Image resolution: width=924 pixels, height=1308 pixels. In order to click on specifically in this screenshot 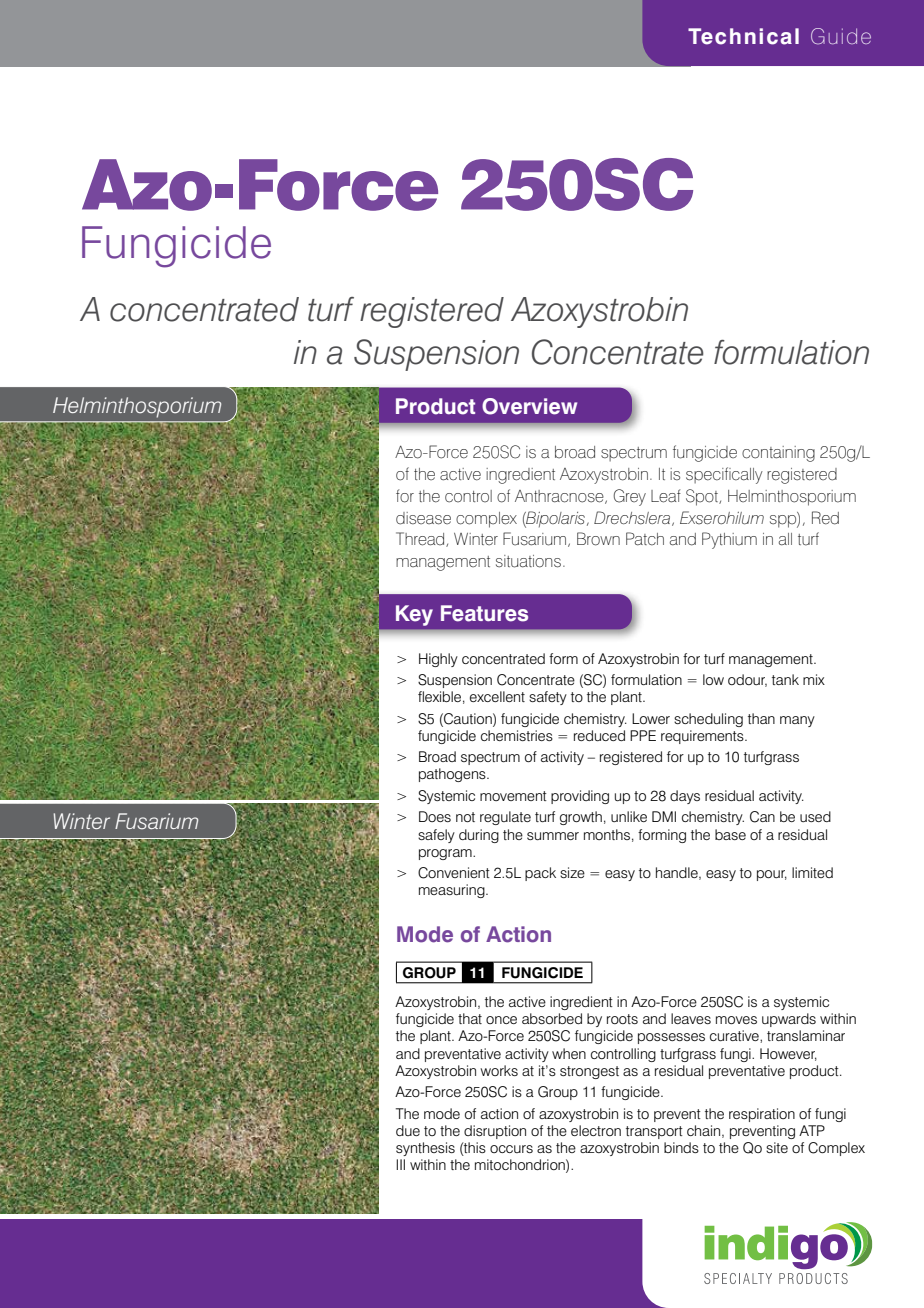, I will do `click(724, 475)`.
